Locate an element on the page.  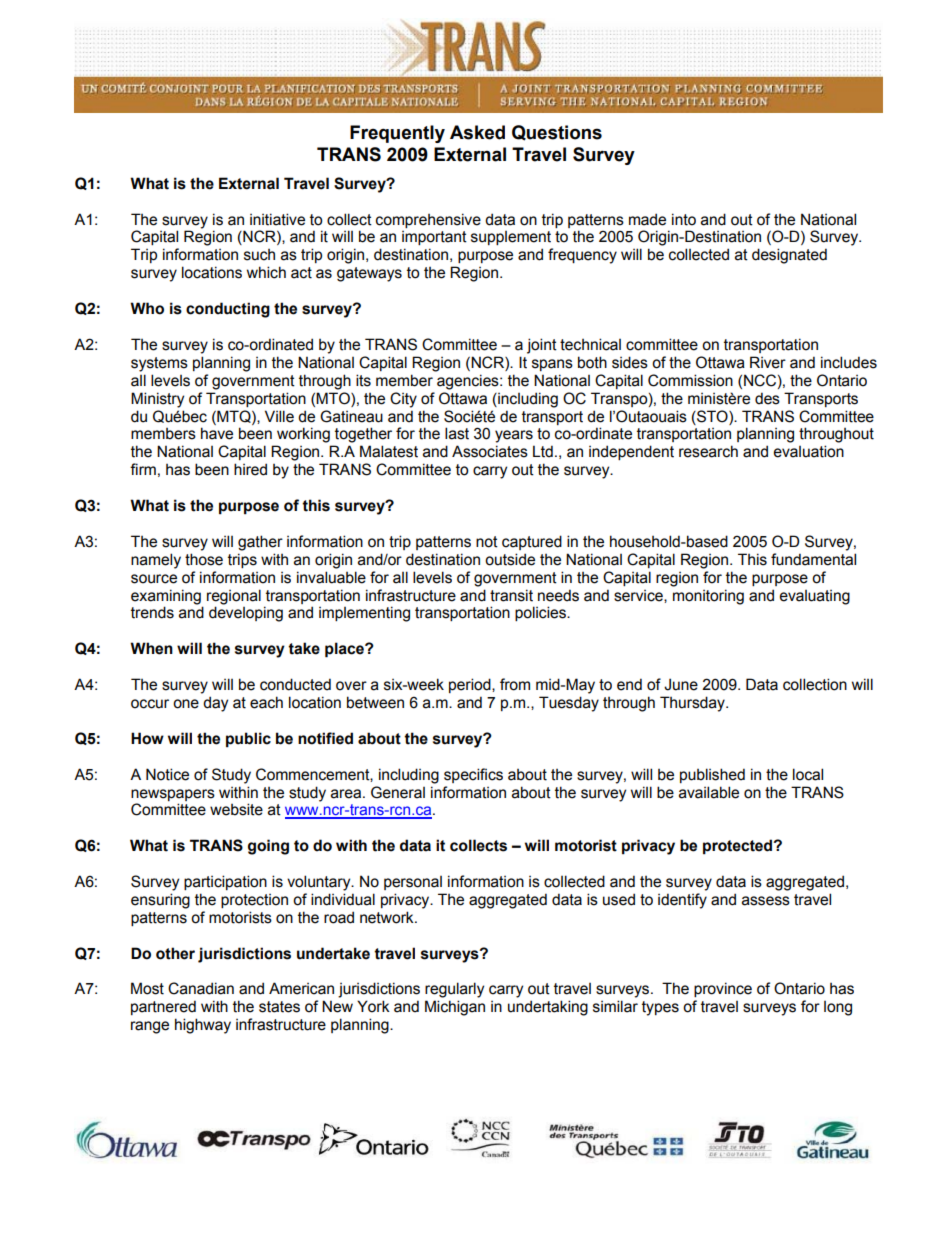
those is located at coordinates (204, 559).
